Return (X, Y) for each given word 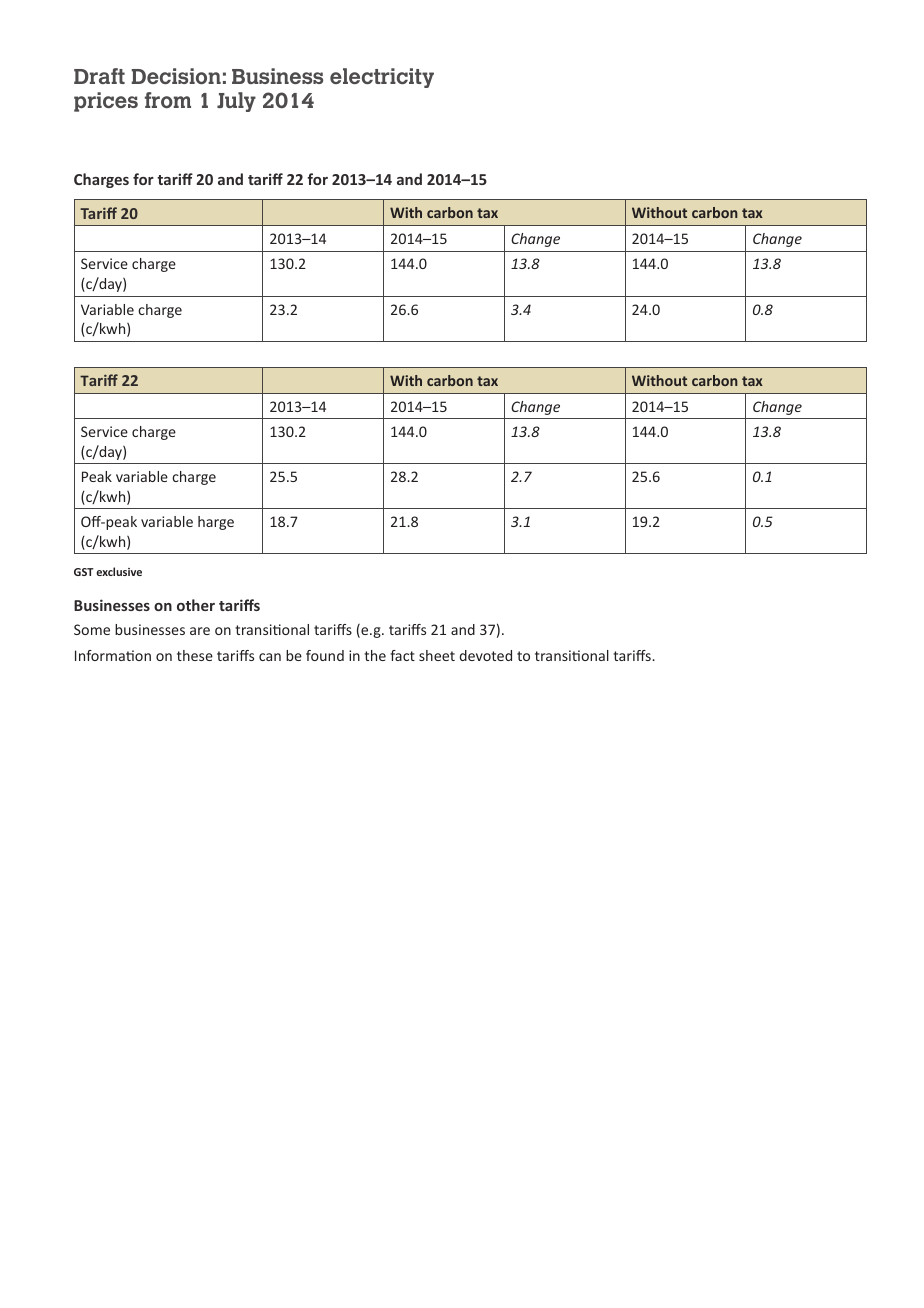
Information (113, 655)
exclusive (119, 571)
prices (106, 102)
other (196, 605)
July (236, 102)
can (270, 657)
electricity (382, 78)
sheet (437, 655)
